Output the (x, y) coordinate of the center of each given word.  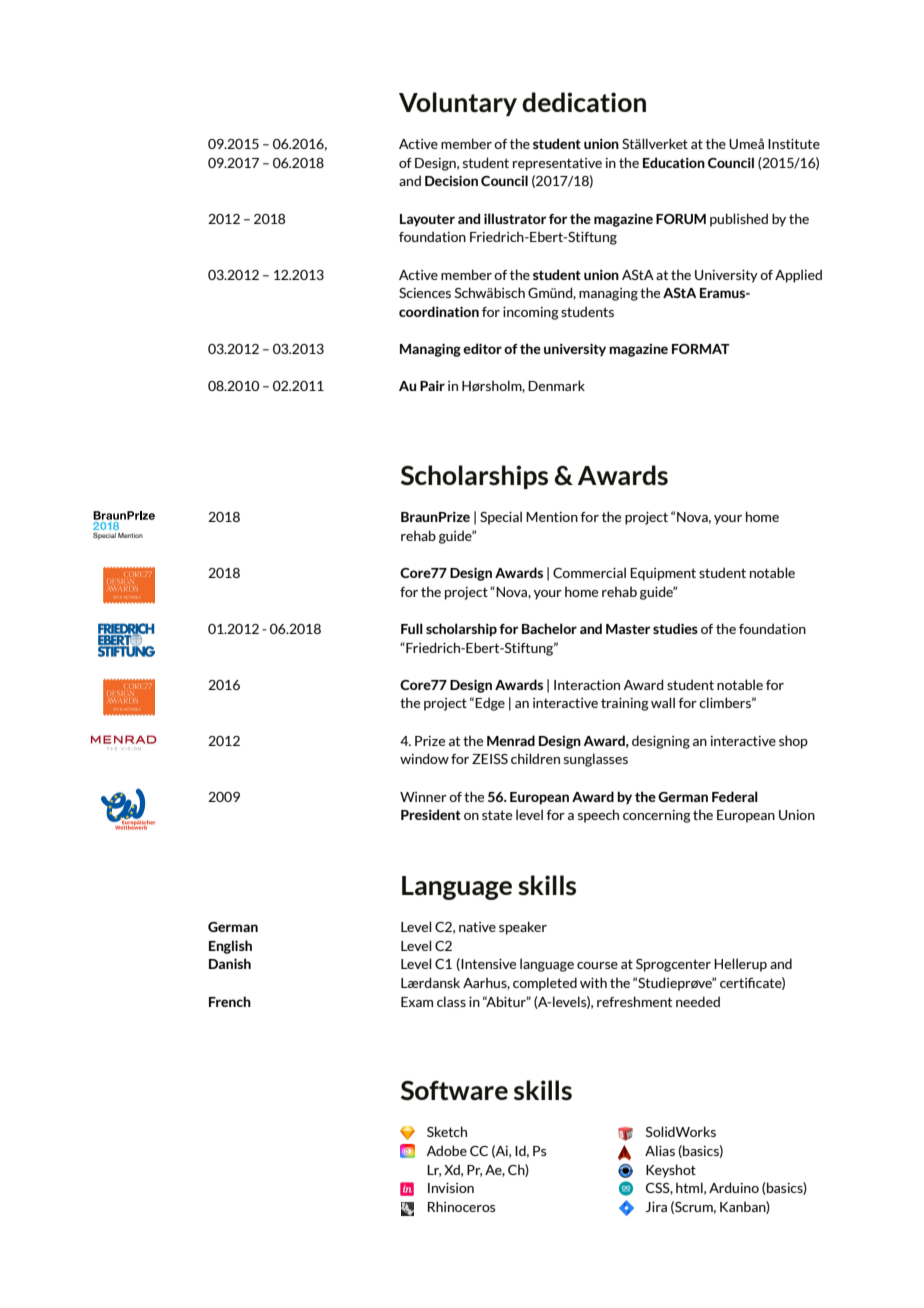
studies (675, 628)
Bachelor (549, 628)
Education (674, 162)
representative (557, 164)
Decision (451, 181)
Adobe (446, 1150)
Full (412, 628)
